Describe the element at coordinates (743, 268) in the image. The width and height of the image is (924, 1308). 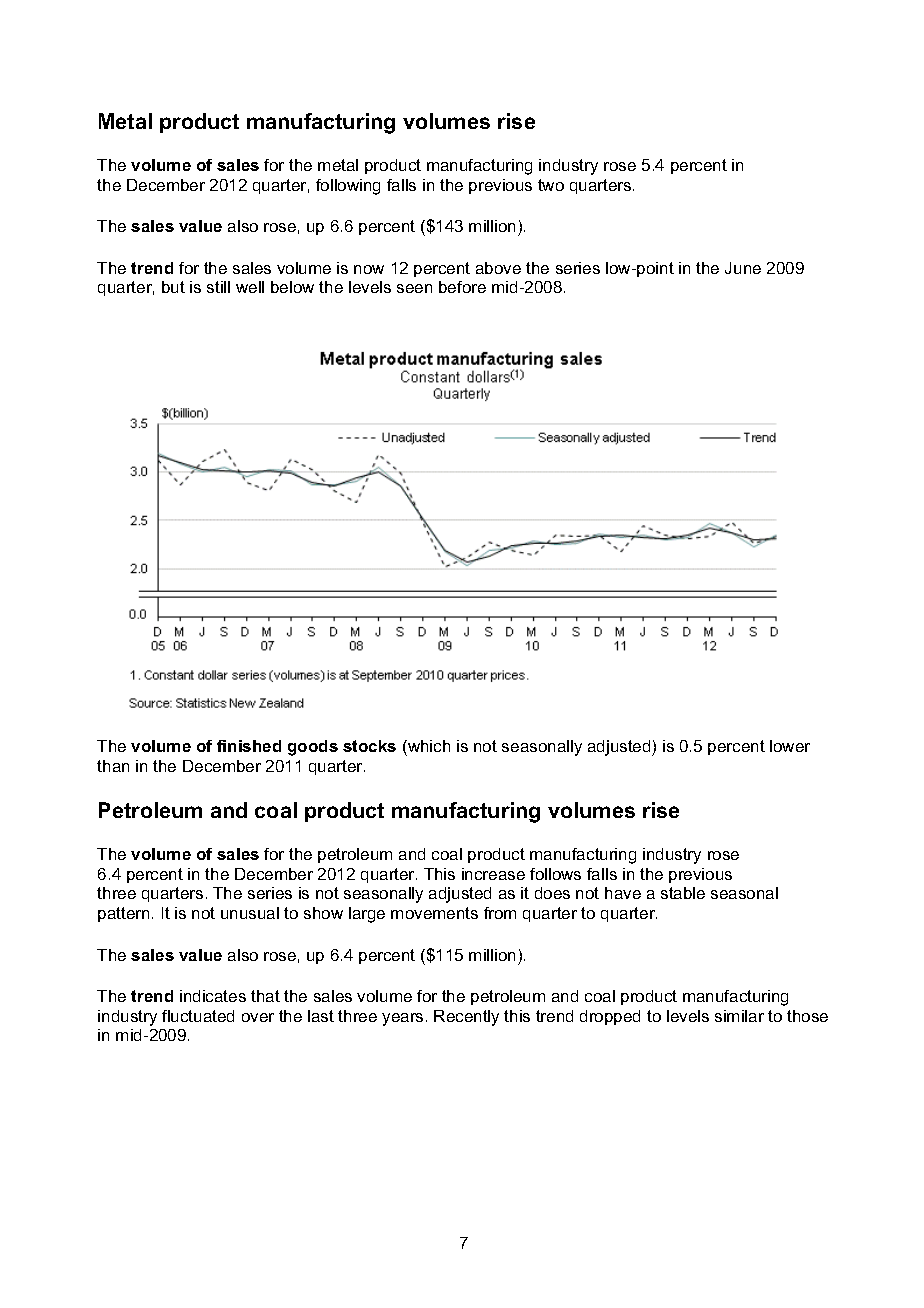
I see `June` at that location.
